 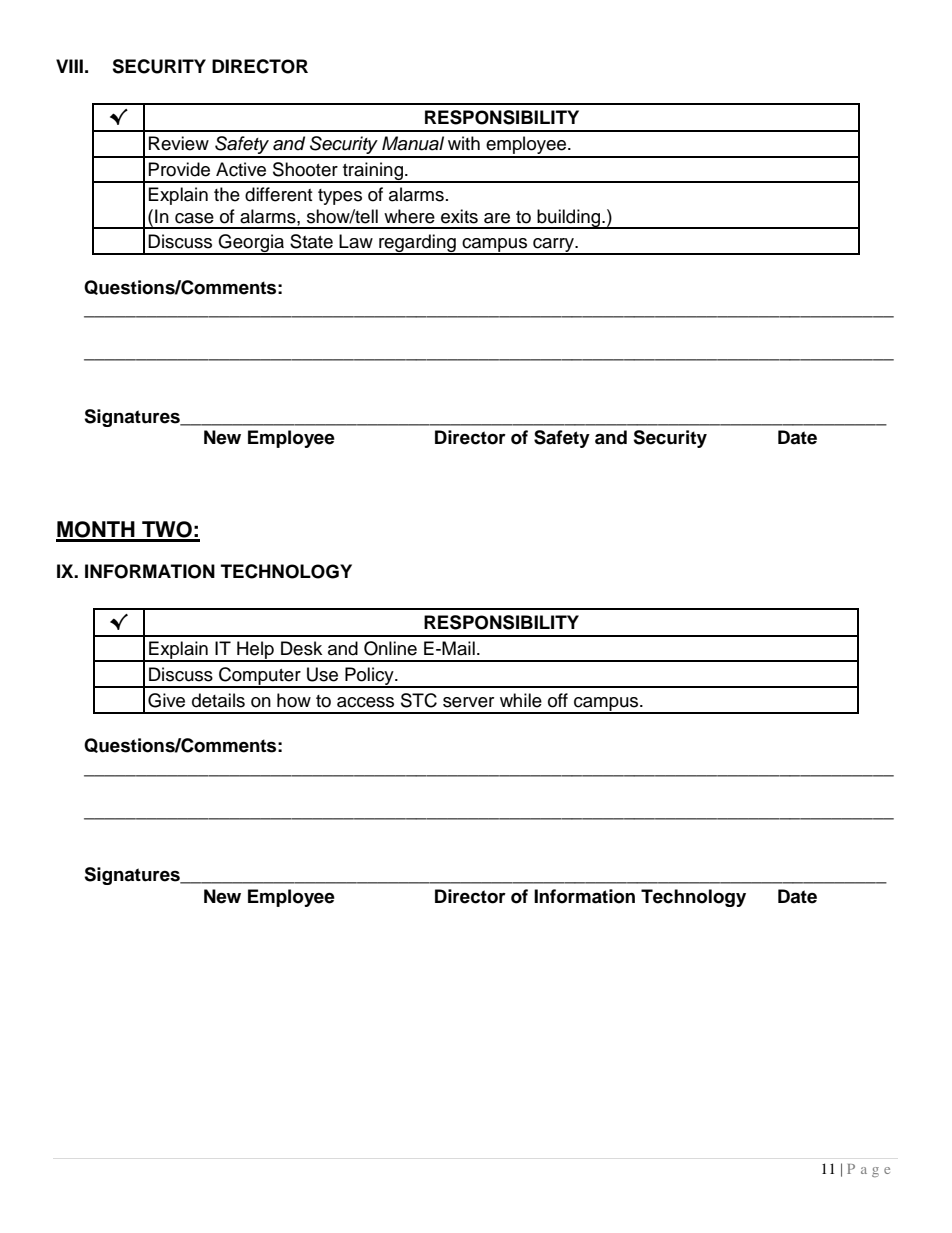 I want to click on VIII, so click(x=69, y=66).
